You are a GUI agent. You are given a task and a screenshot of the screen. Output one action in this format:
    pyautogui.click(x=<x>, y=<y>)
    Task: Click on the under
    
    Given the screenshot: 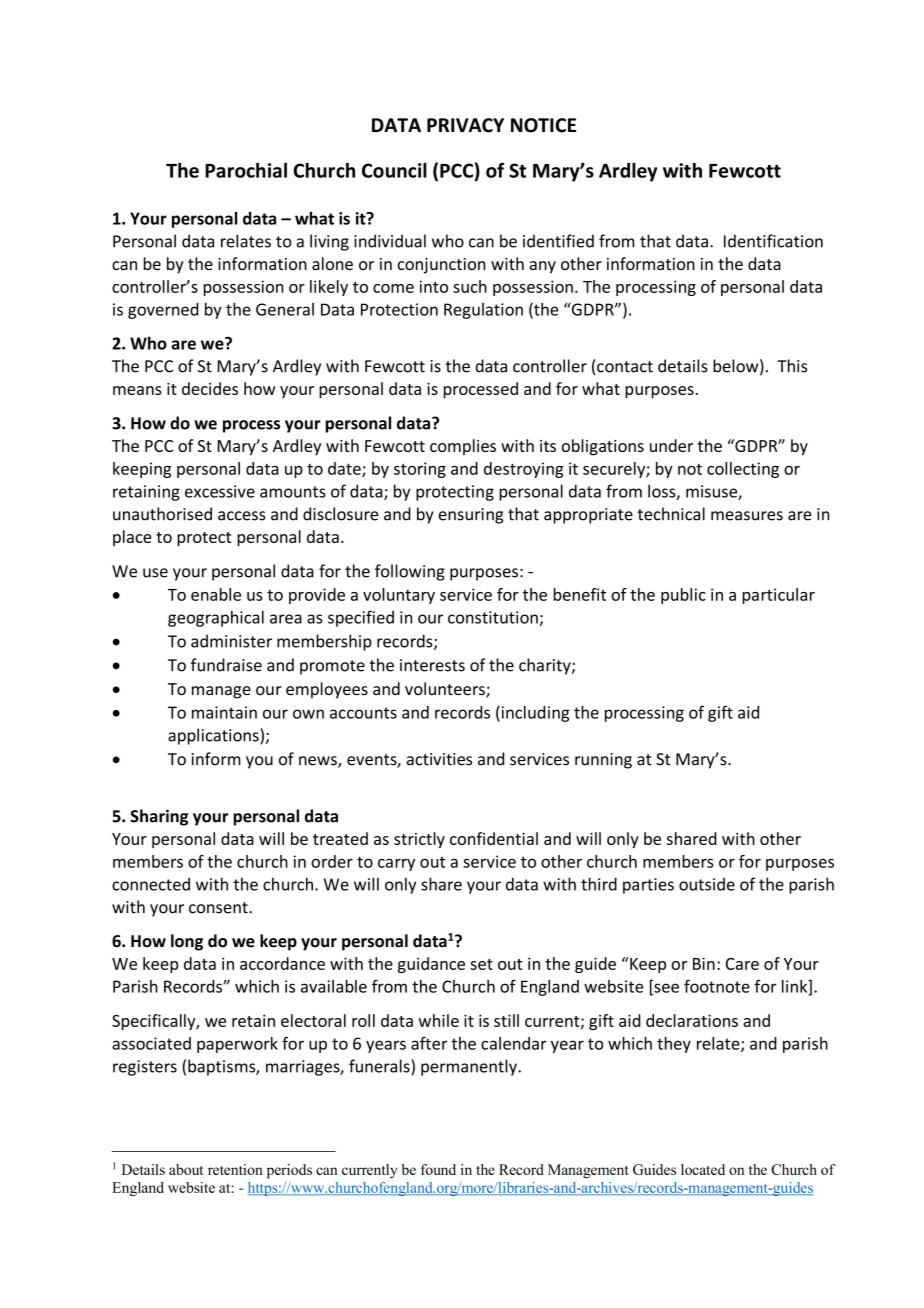 What is the action you would take?
    pyautogui.click(x=671, y=445)
